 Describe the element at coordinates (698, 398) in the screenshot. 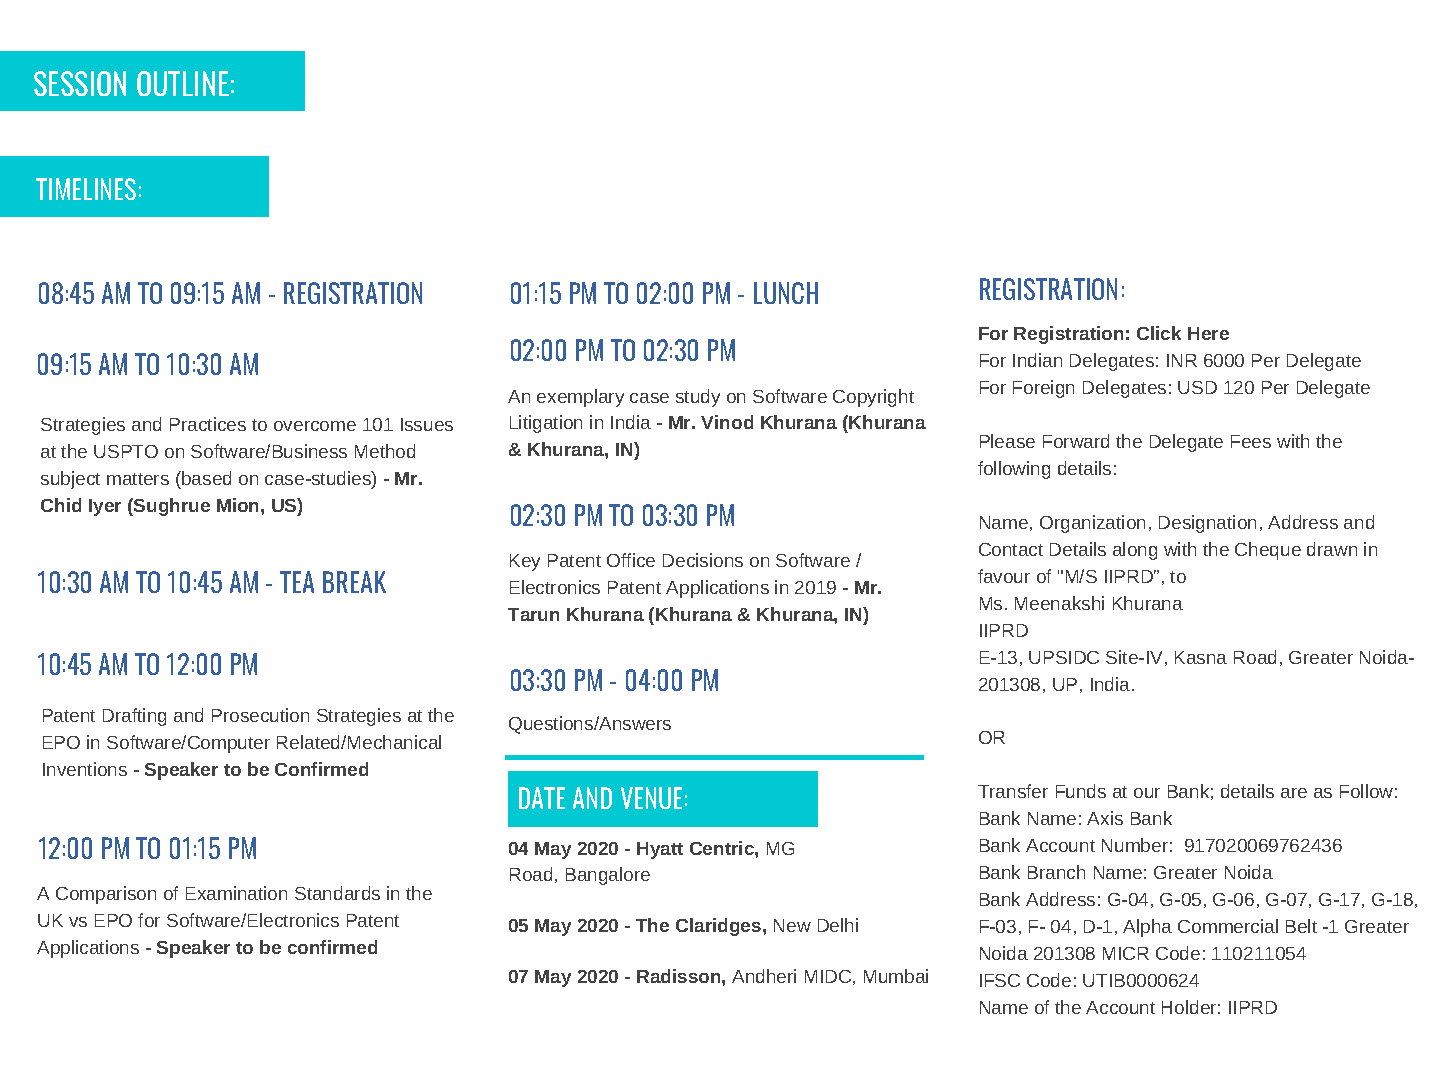

I see `study` at that location.
